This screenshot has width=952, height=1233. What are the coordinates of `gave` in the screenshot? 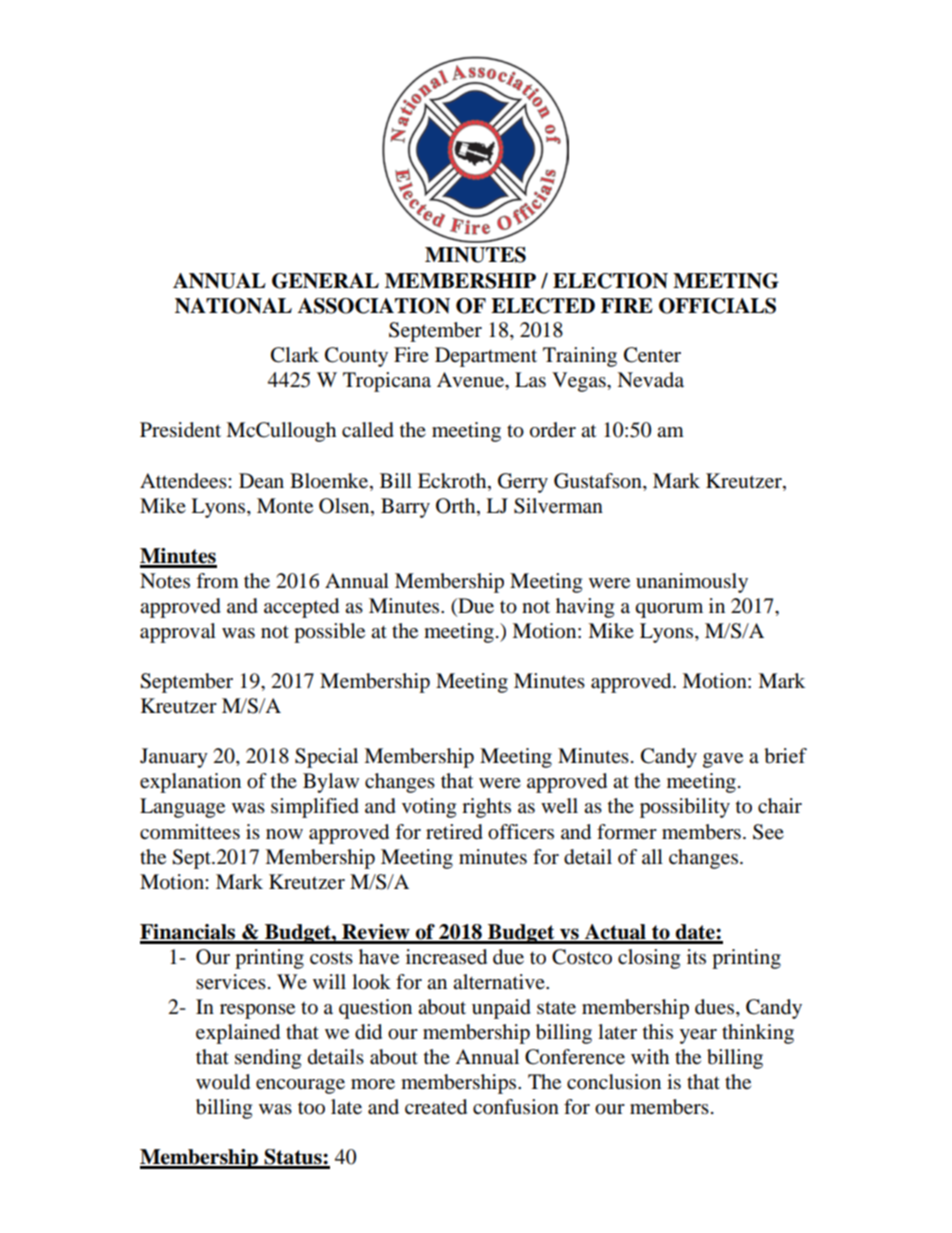 It's located at (723, 760).
